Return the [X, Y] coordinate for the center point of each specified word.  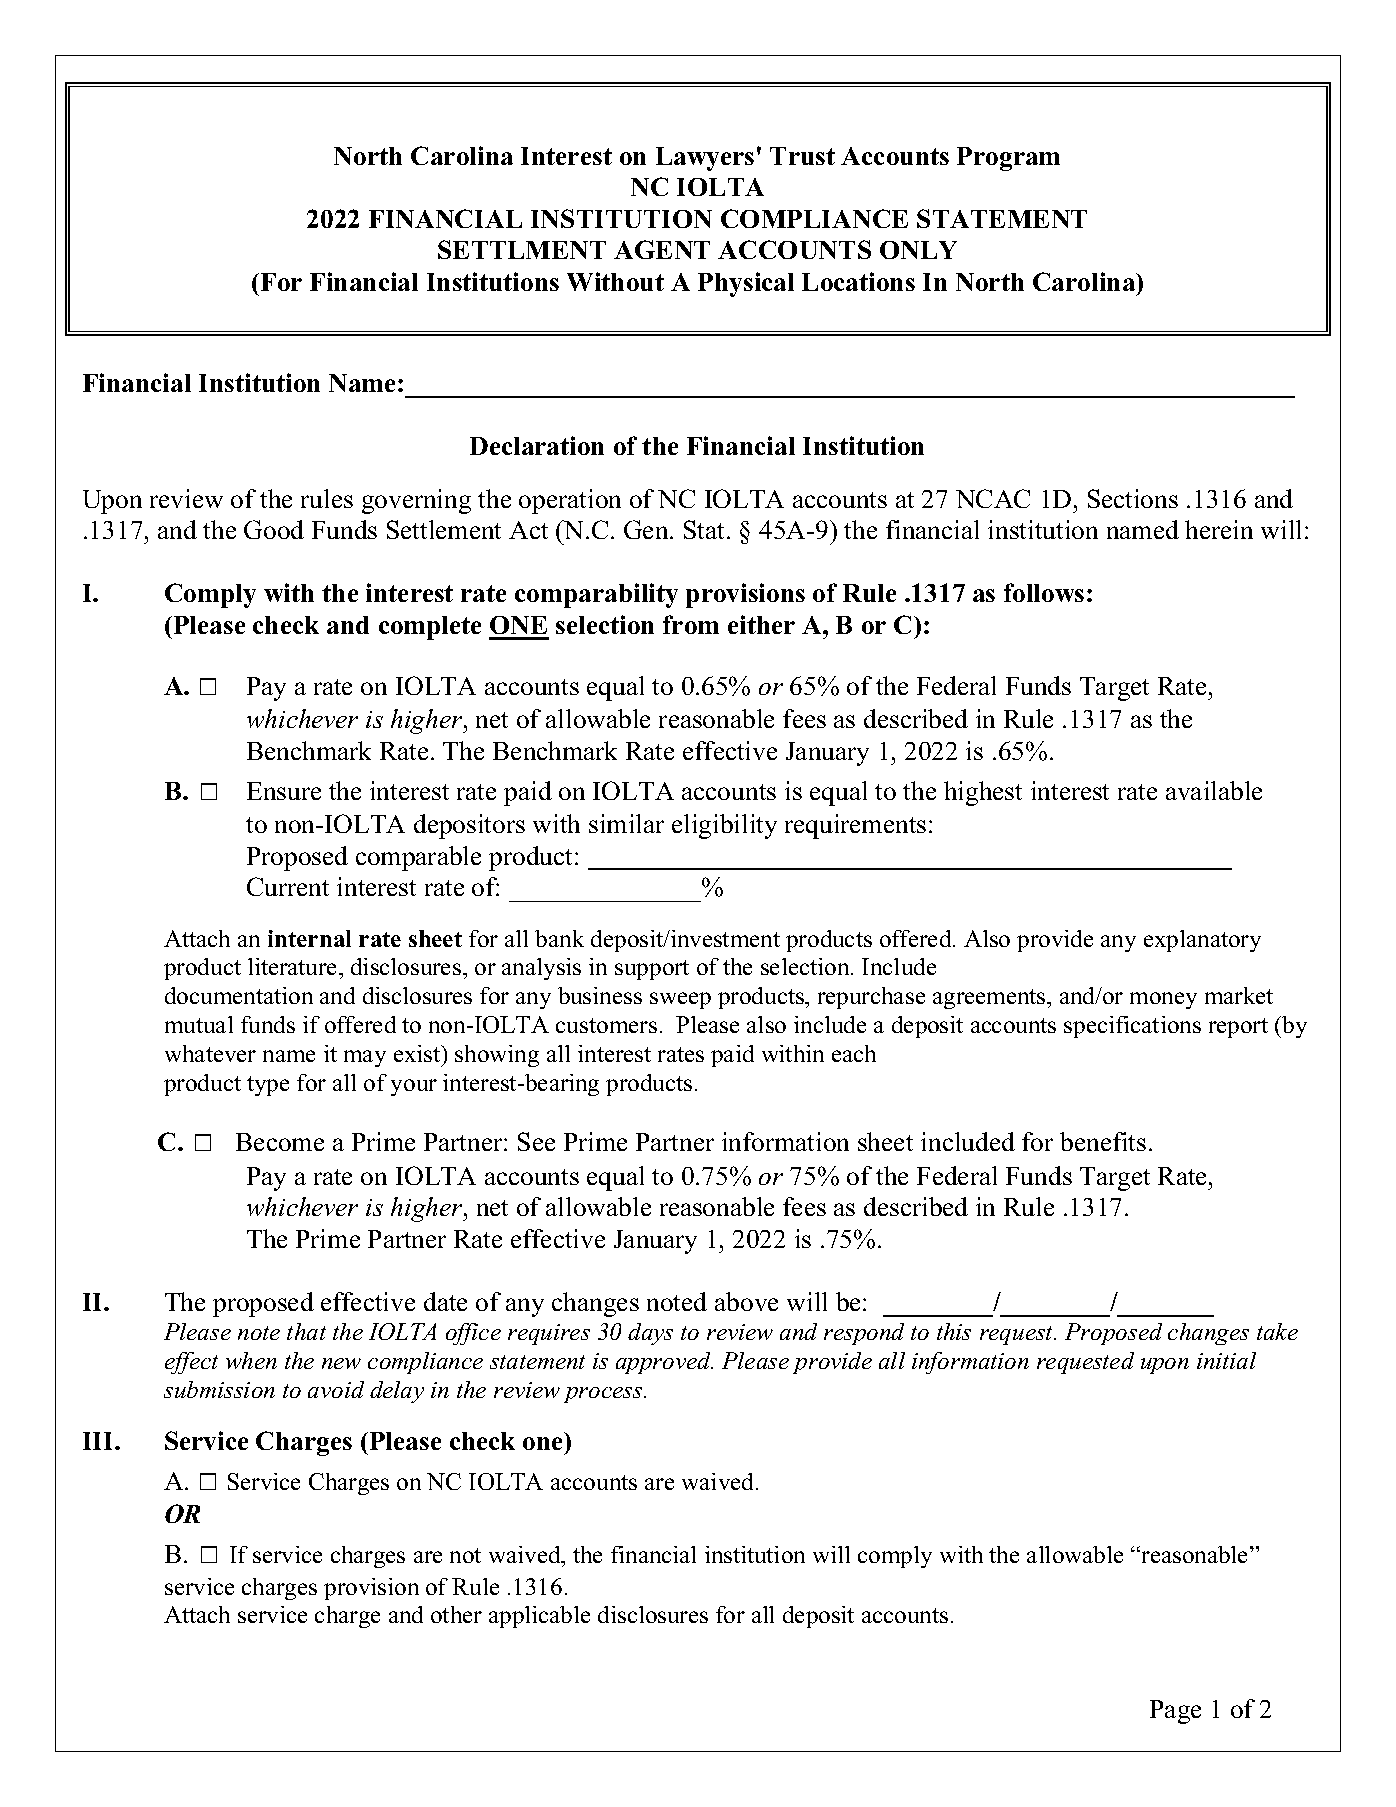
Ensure [284, 791]
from [691, 624]
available [1214, 790]
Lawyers [705, 159]
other [456, 1614]
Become [280, 1142]
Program [1008, 159]
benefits [1103, 1141]
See [536, 1141]
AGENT [662, 249]
